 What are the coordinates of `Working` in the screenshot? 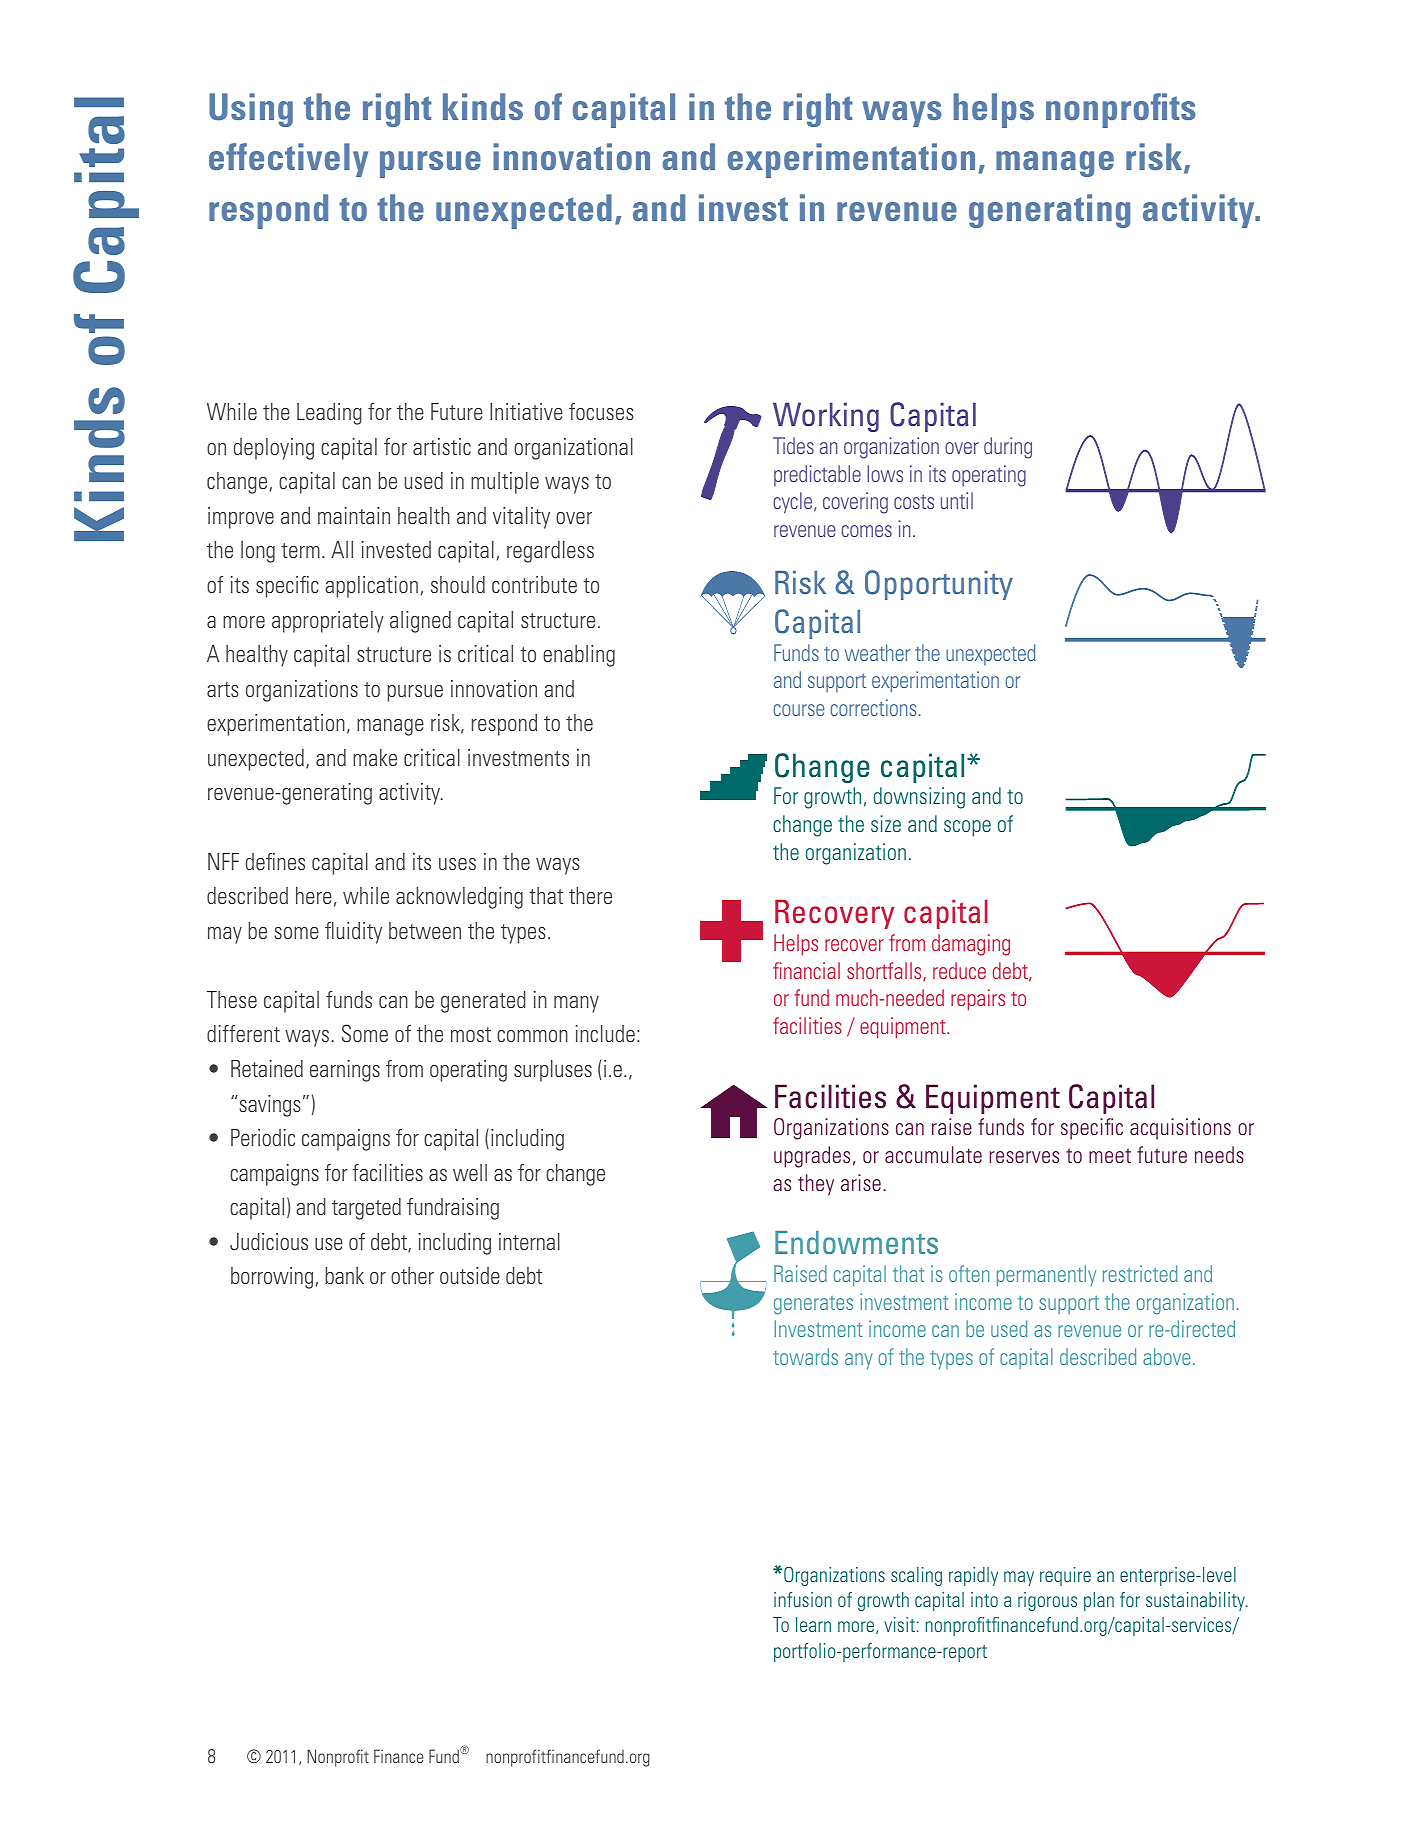 It's located at (826, 417).
